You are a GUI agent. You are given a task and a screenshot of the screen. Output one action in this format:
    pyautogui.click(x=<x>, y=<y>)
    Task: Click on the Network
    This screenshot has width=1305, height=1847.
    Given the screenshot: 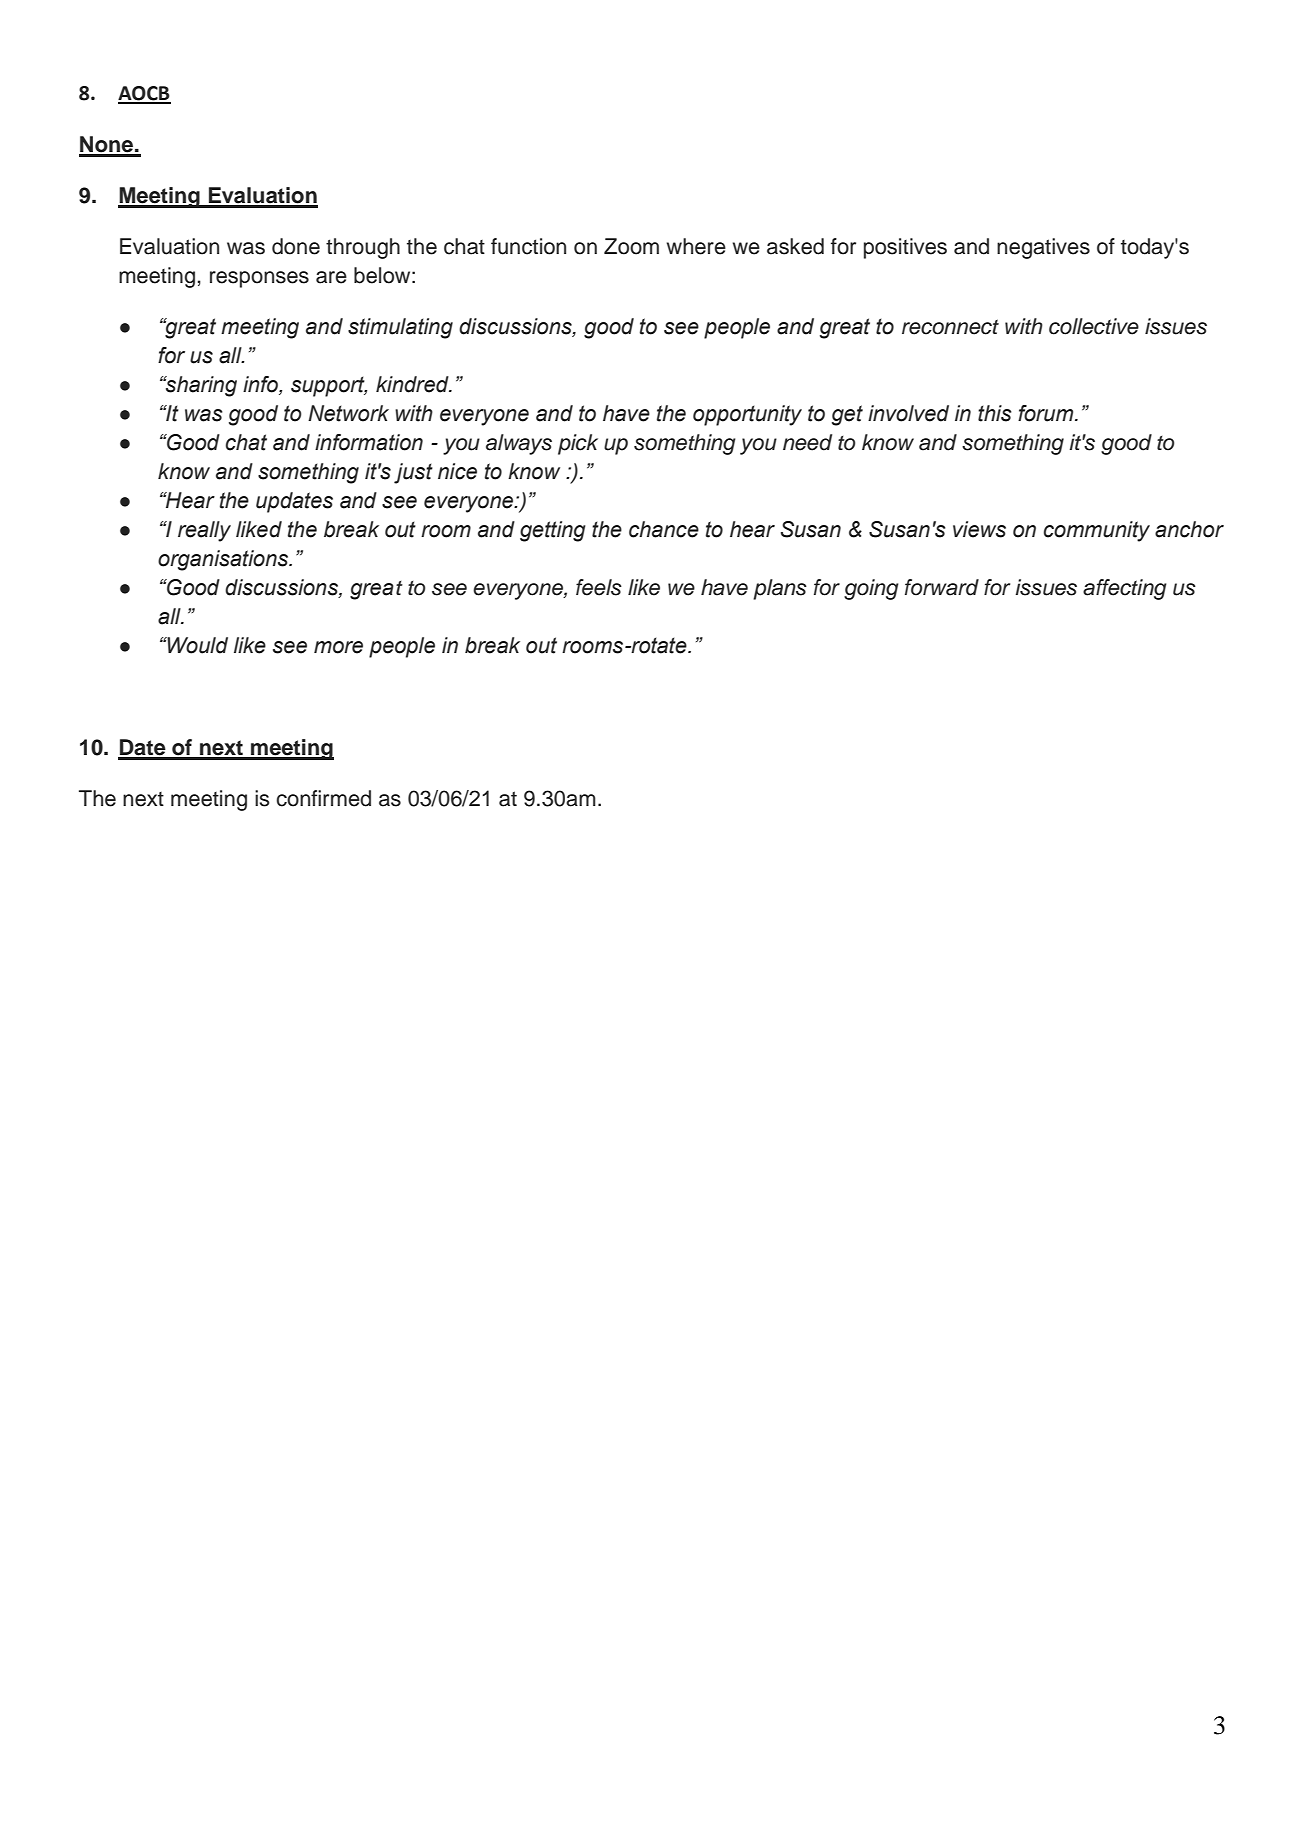 What is the action you would take?
    pyautogui.click(x=348, y=413)
